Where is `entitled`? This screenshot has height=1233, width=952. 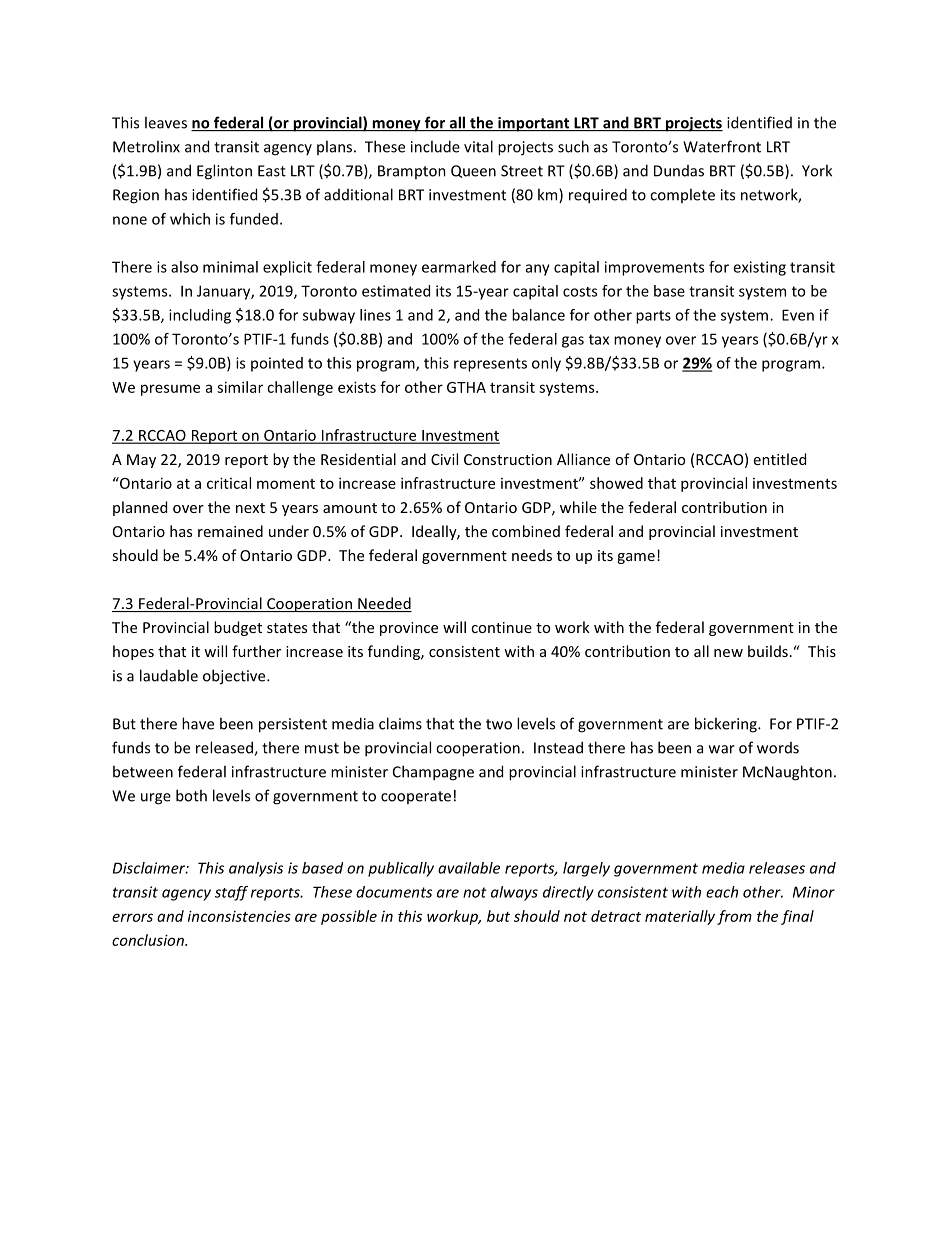 entitled is located at coordinates (780, 459).
